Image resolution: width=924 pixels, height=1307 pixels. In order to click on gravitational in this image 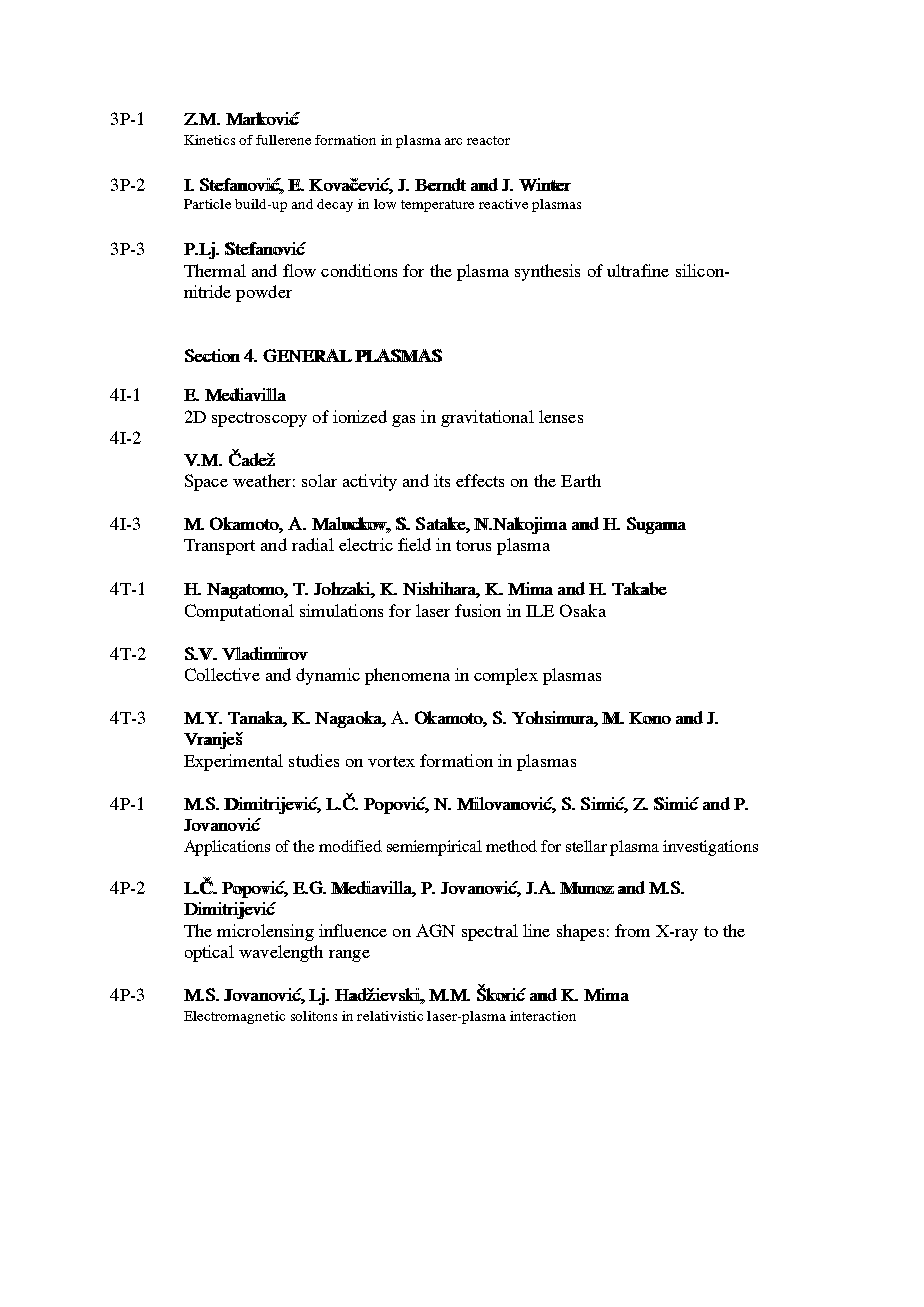, I will do `click(487, 418)`.
